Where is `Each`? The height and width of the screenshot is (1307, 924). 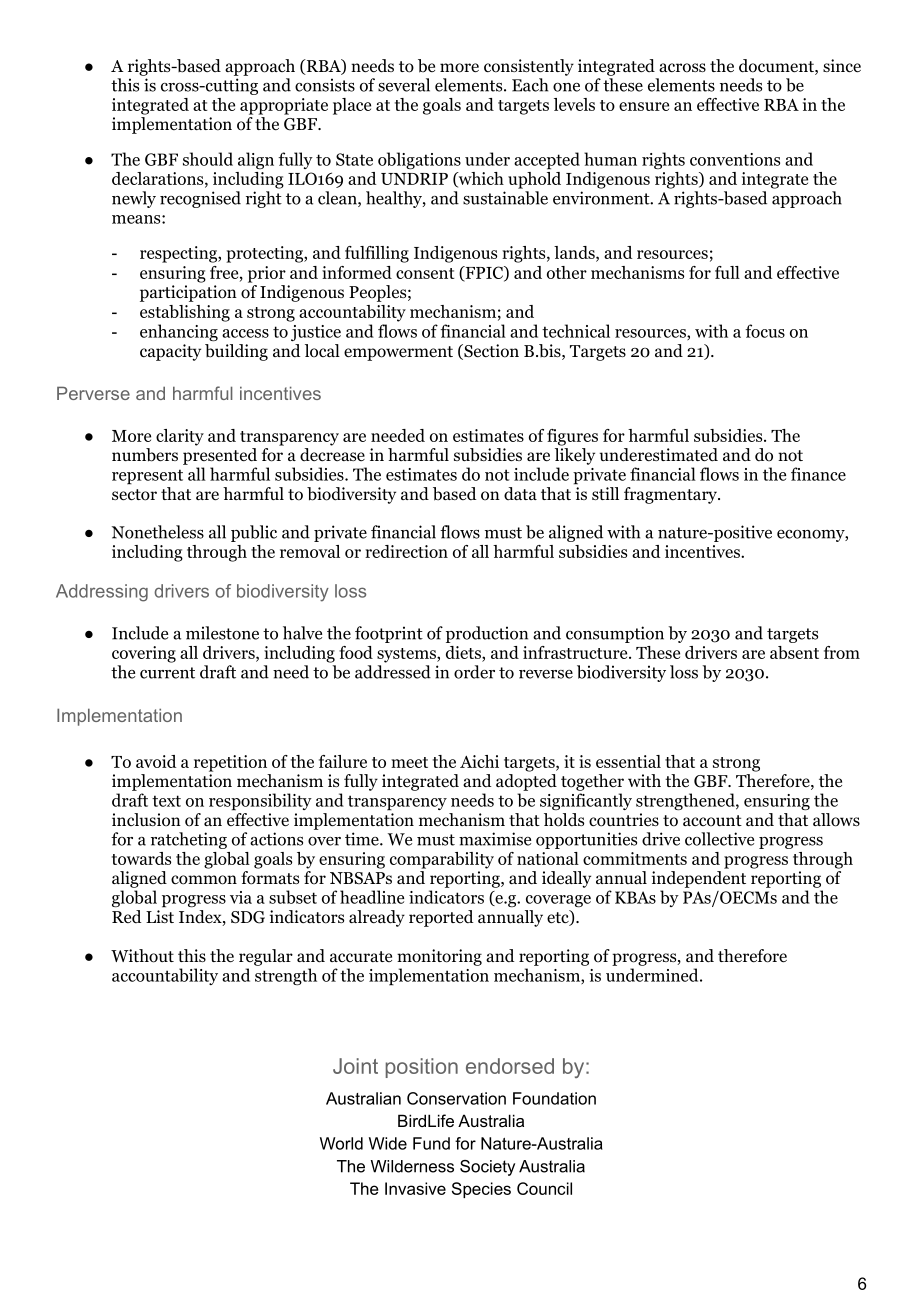 Each is located at coordinates (530, 85).
